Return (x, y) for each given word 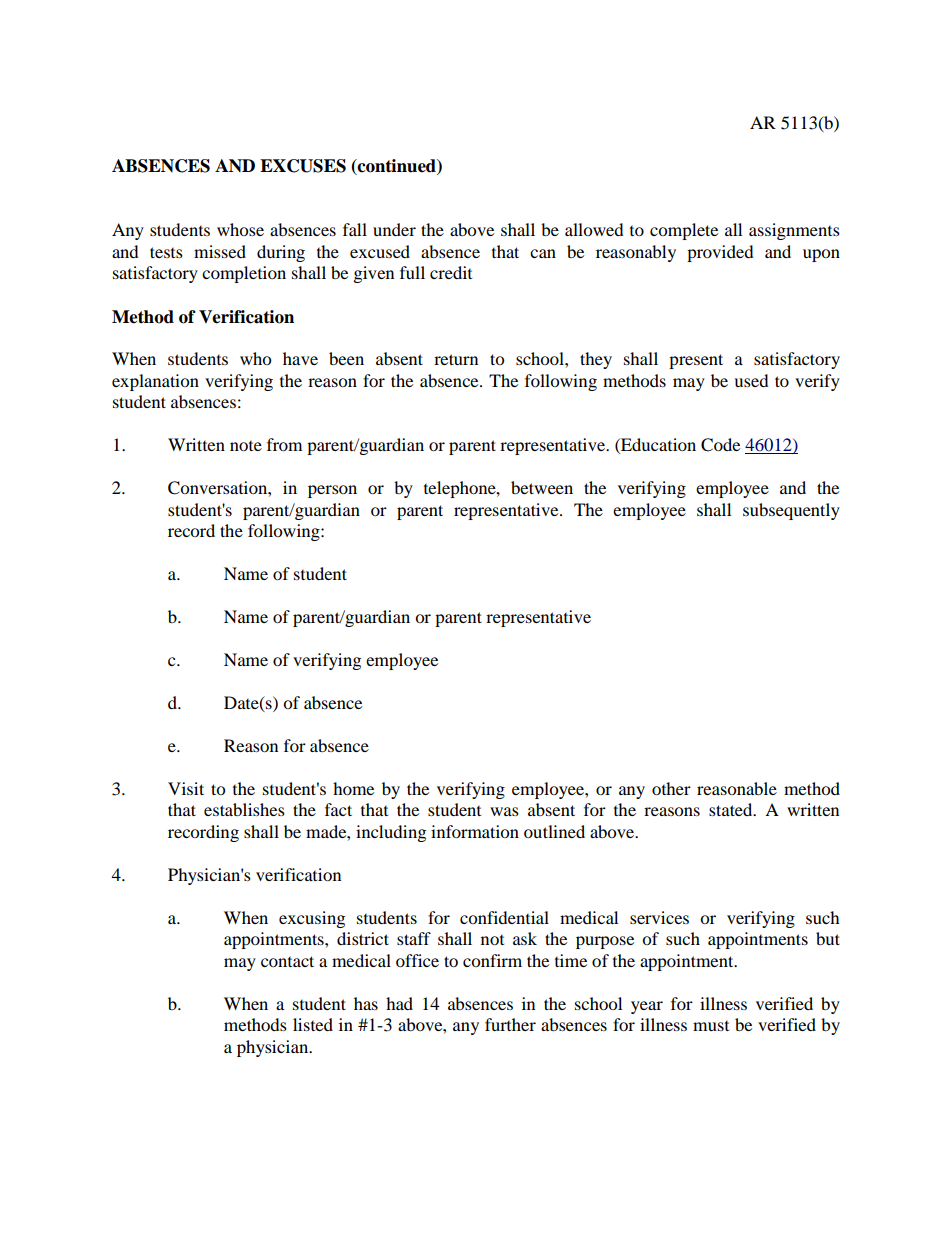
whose (240, 229)
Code (720, 445)
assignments (794, 231)
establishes (244, 809)
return (456, 359)
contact (287, 961)
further (510, 1024)
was (504, 811)
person (332, 491)
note (246, 446)
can (543, 253)
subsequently (791, 511)
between (542, 487)
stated (732, 809)
